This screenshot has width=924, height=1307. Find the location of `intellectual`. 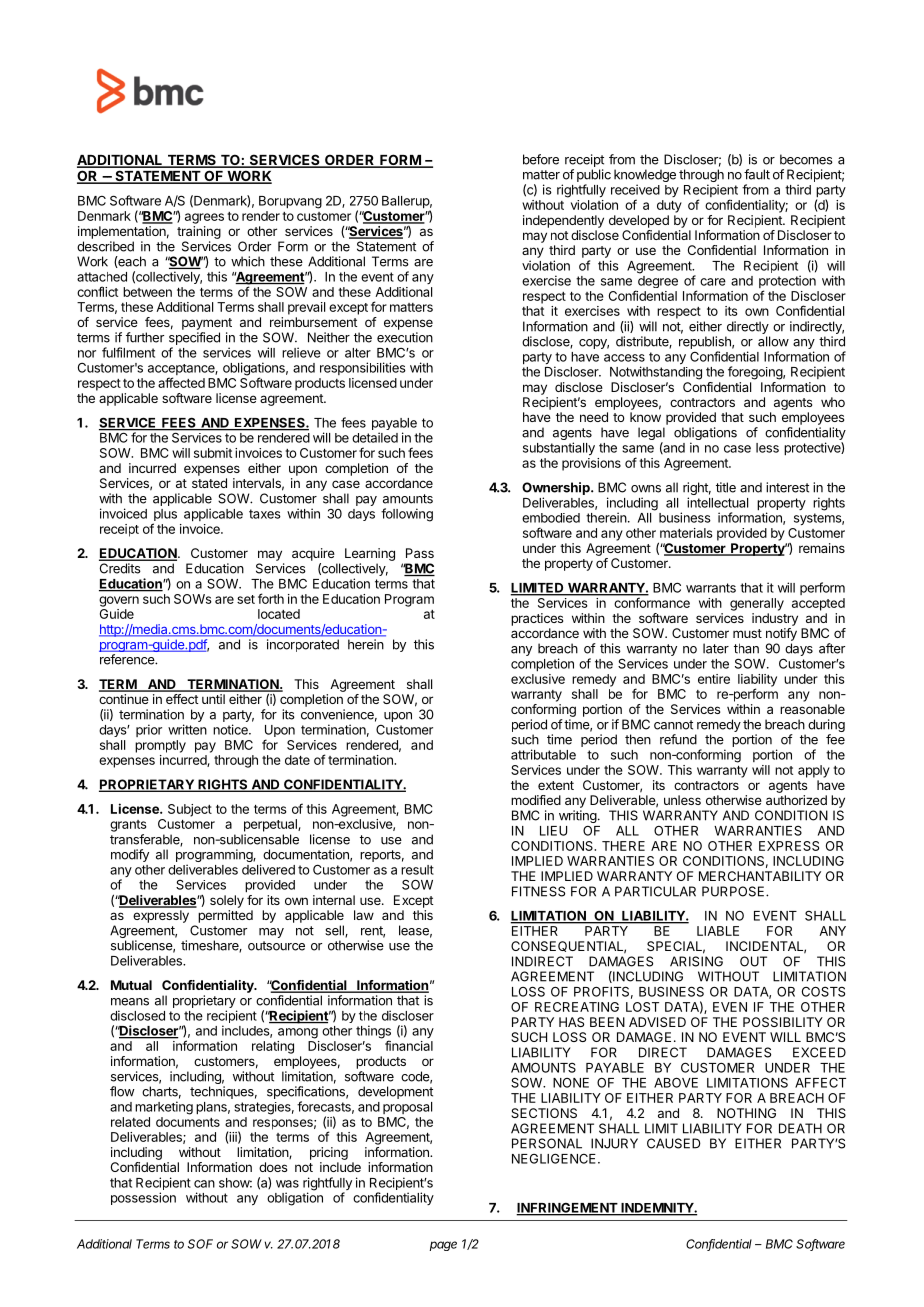

intellectual is located at coordinates (717, 502).
